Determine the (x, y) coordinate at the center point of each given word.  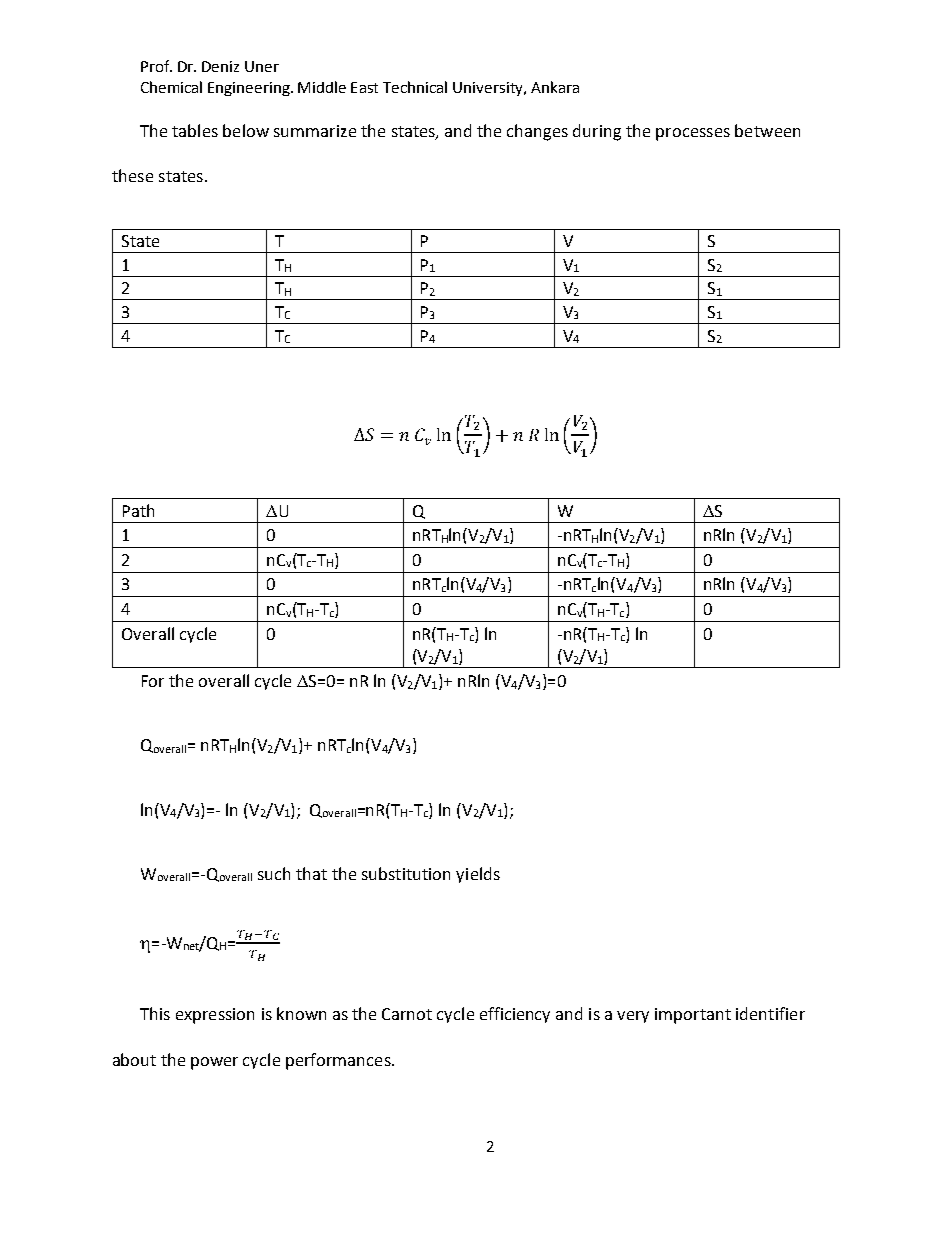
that (311, 873)
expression (215, 1016)
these (132, 175)
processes (693, 134)
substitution (406, 873)
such (274, 873)
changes (537, 132)
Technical (415, 87)
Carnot (407, 1014)
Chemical (171, 87)
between (767, 130)
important (693, 1016)
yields (478, 875)
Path (138, 510)
